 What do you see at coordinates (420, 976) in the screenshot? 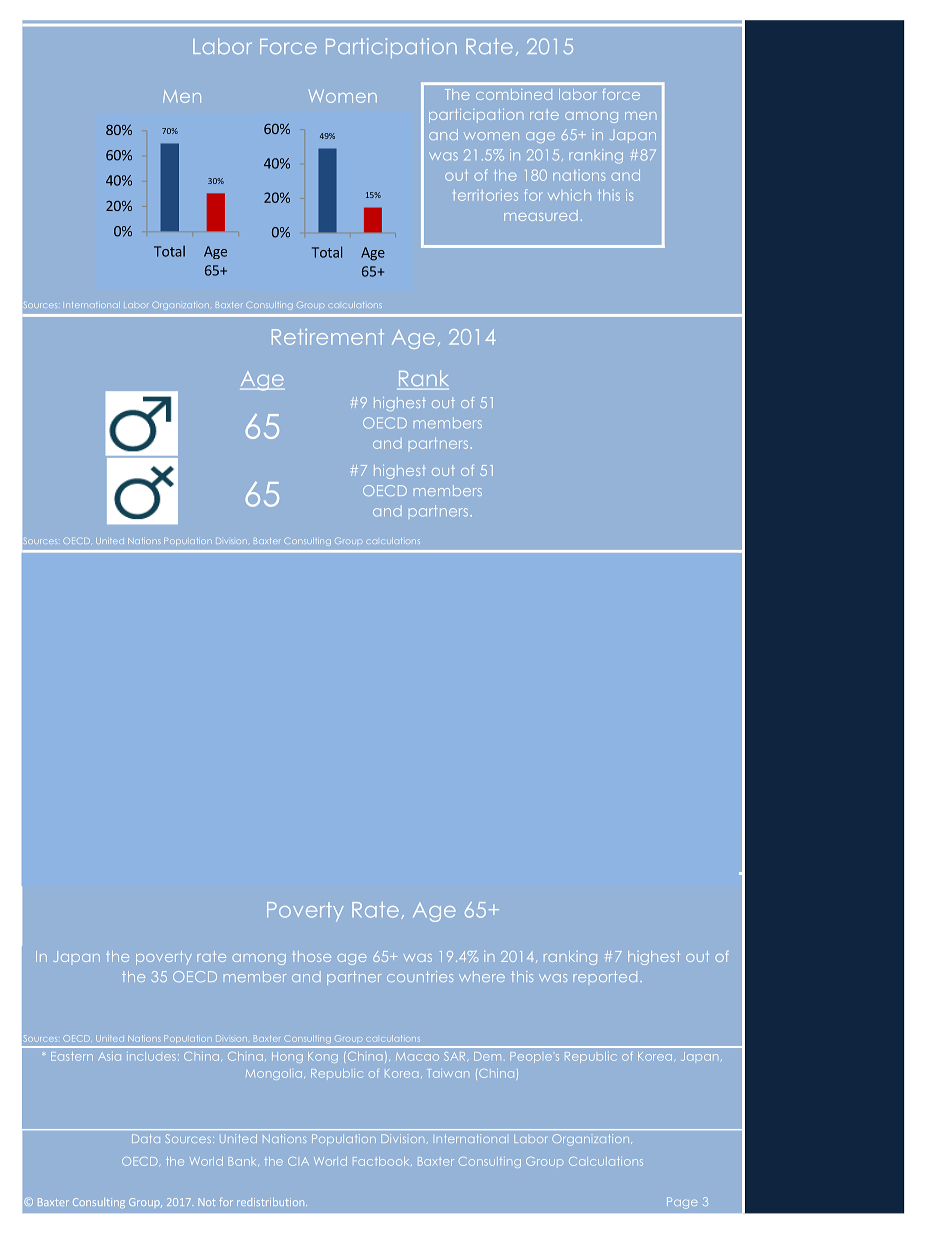
I see `countries` at bounding box center [420, 976].
